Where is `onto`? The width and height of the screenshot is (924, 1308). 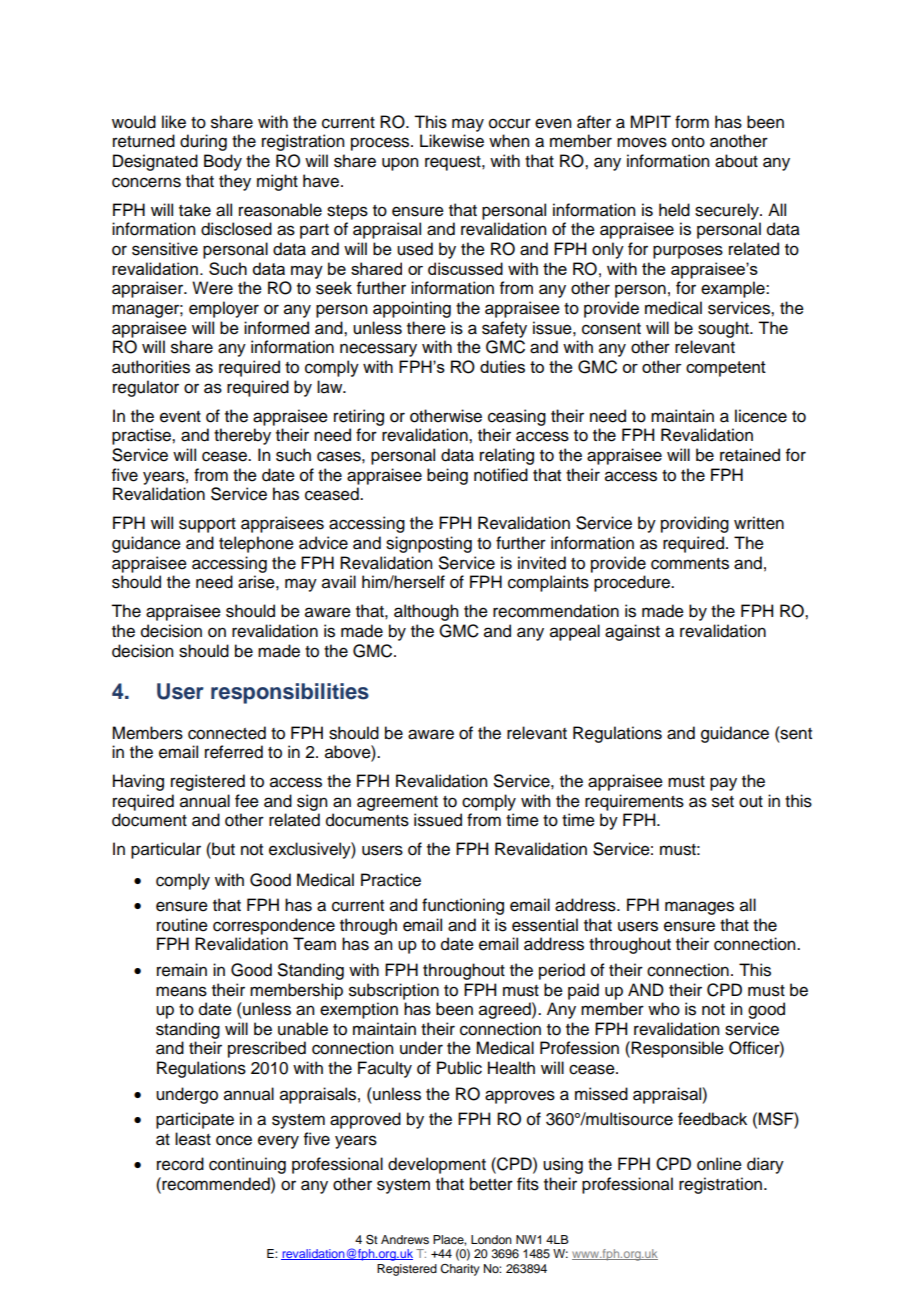 onto is located at coordinates (688, 142).
